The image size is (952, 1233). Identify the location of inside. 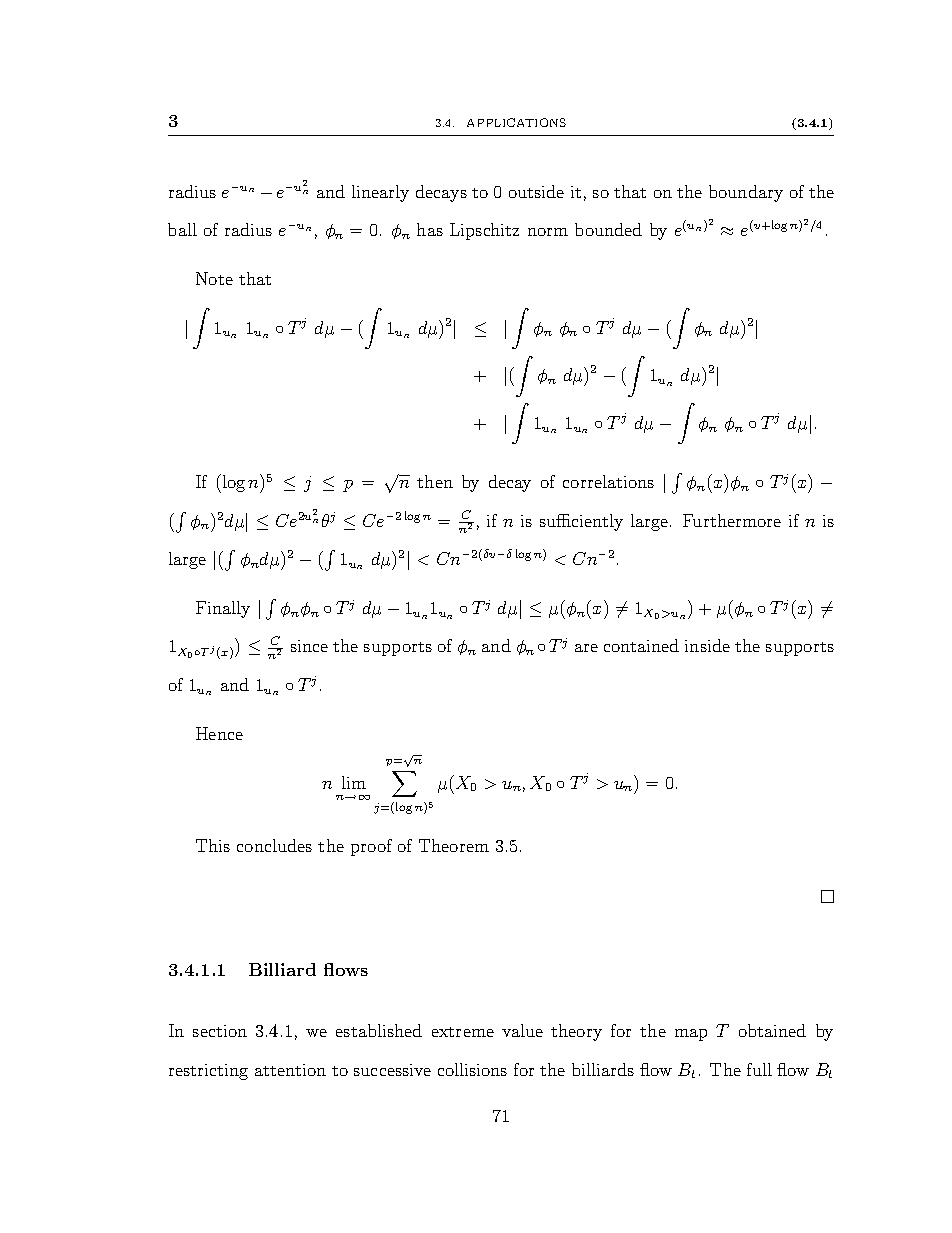
(707, 645).
